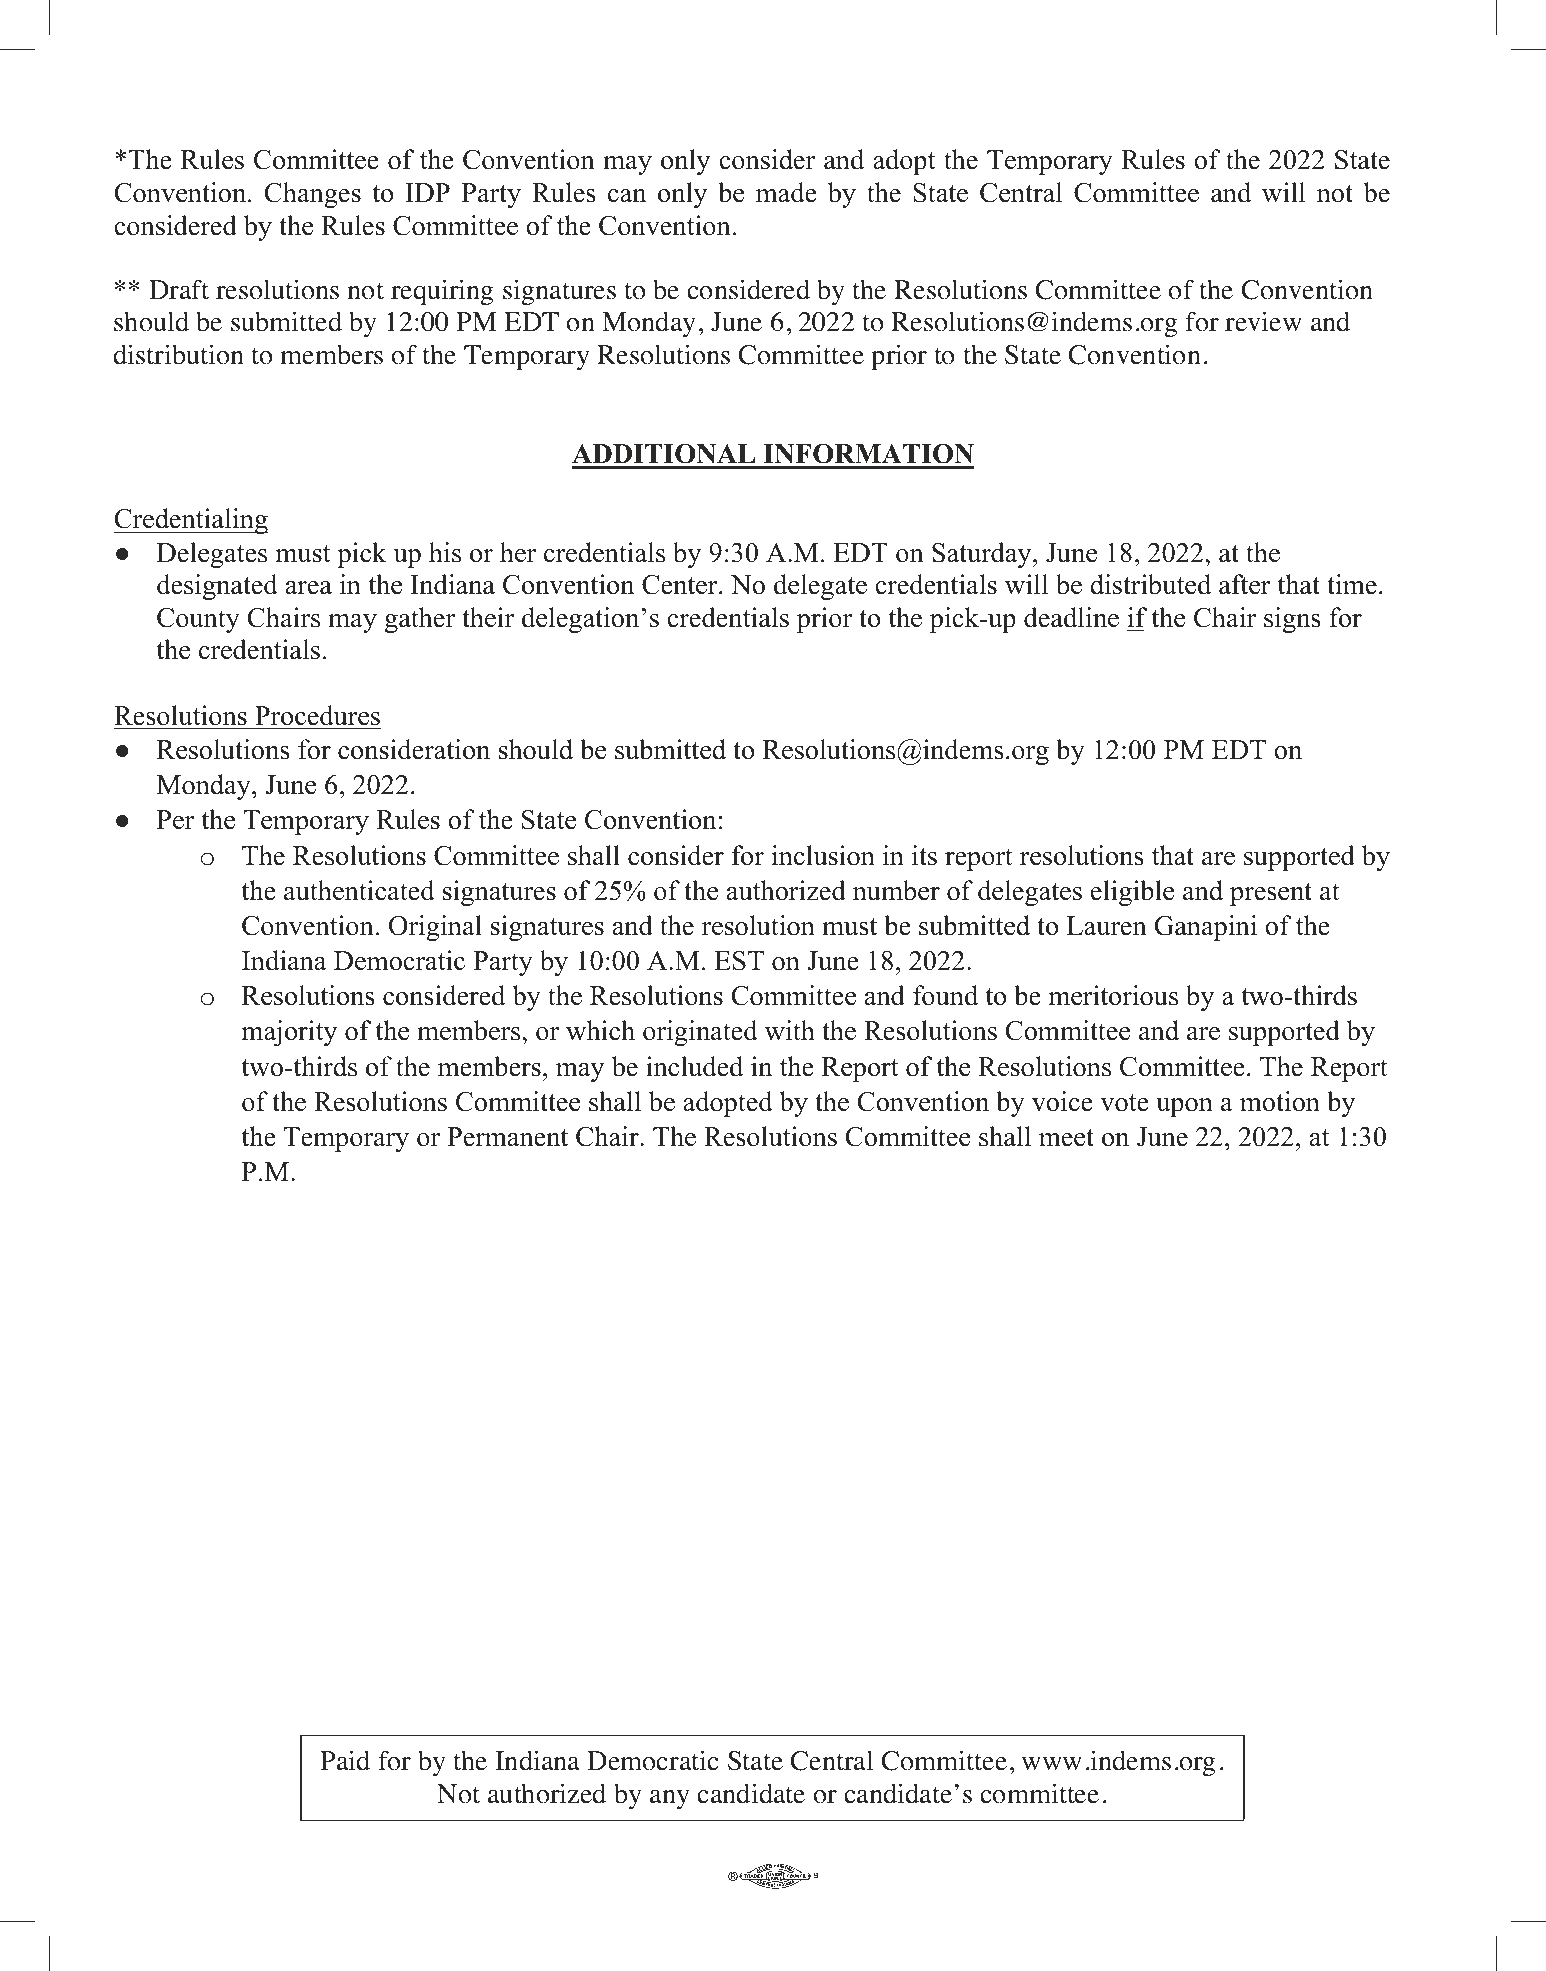 This page has width=1546, height=1971. What do you see at coordinates (786, 192) in the page?
I see `made` at bounding box center [786, 192].
